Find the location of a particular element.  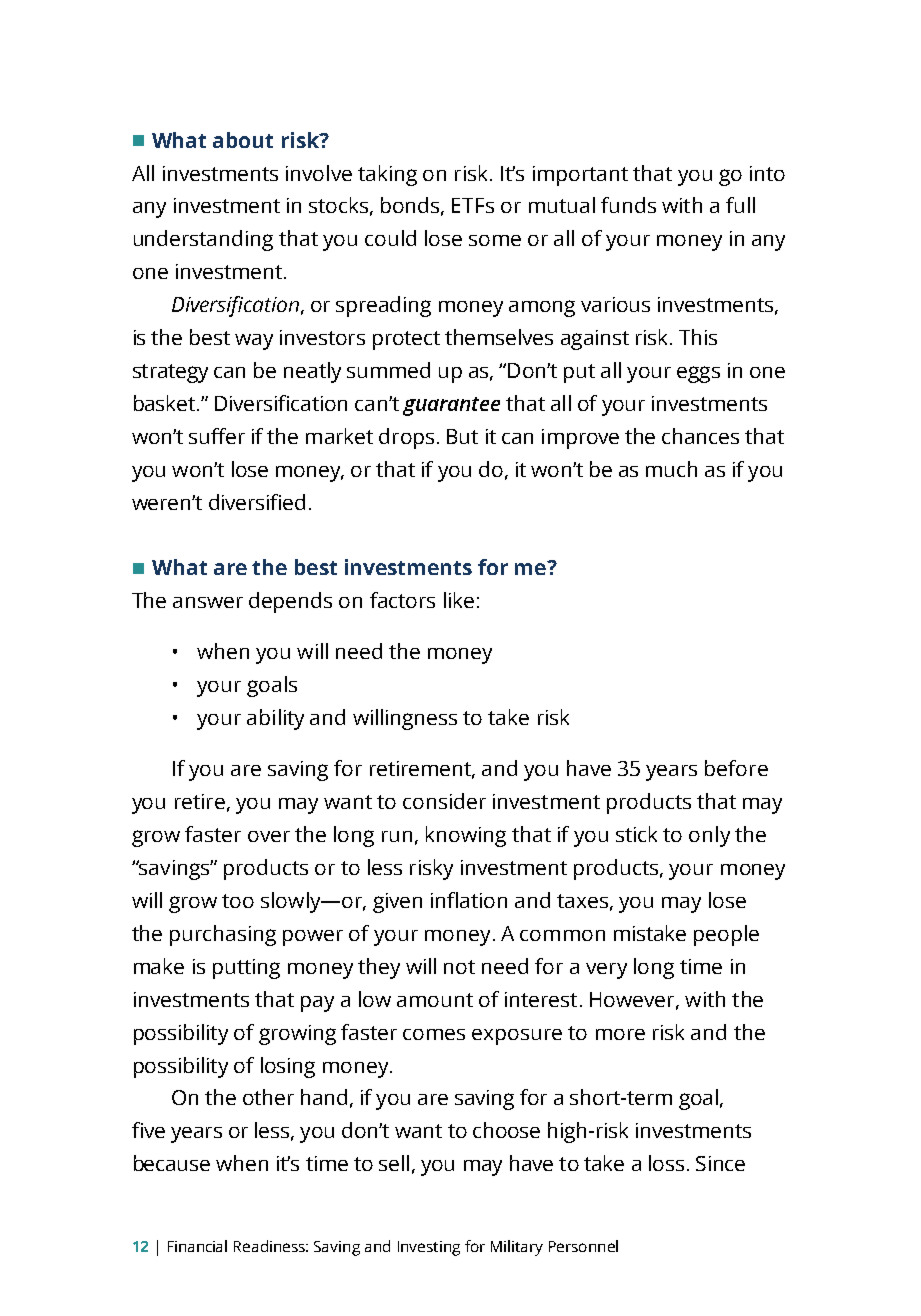

about is located at coordinates (243, 140).
